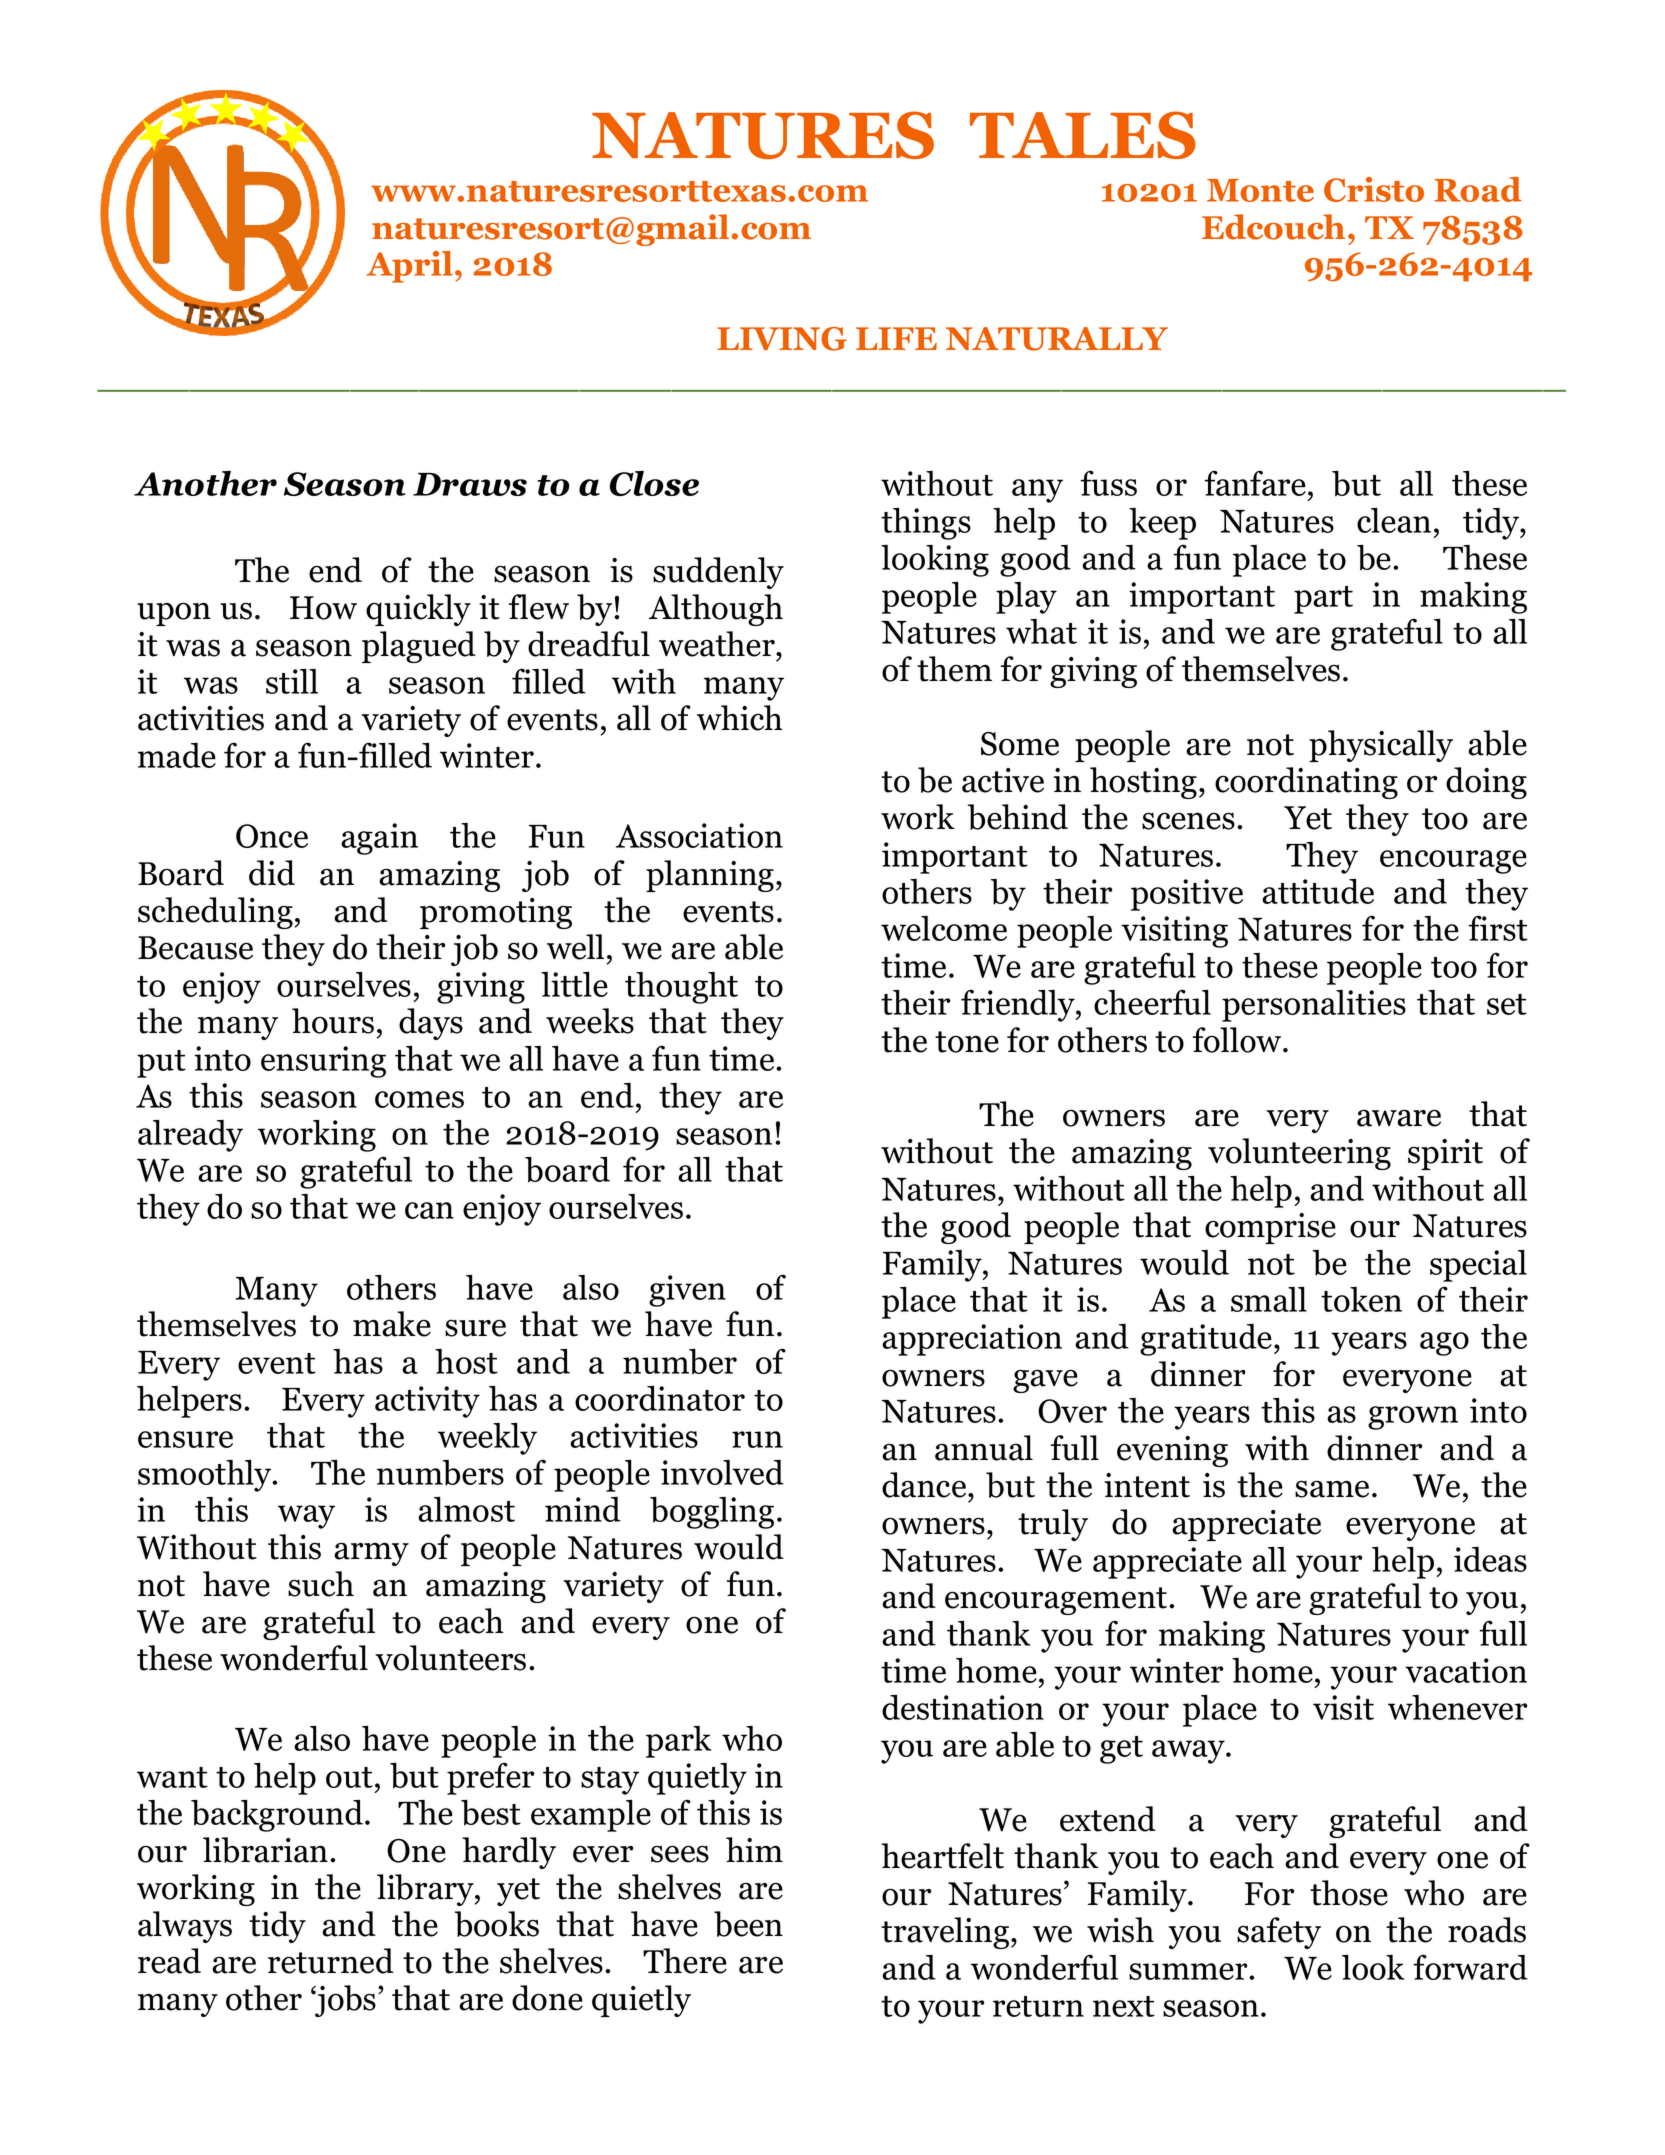 Image resolution: width=1665 pixels, height=2155 pixels. What do you see at coordinates (1003, 780) in the page?
I see `active` at bounding box center [1003, 780].
